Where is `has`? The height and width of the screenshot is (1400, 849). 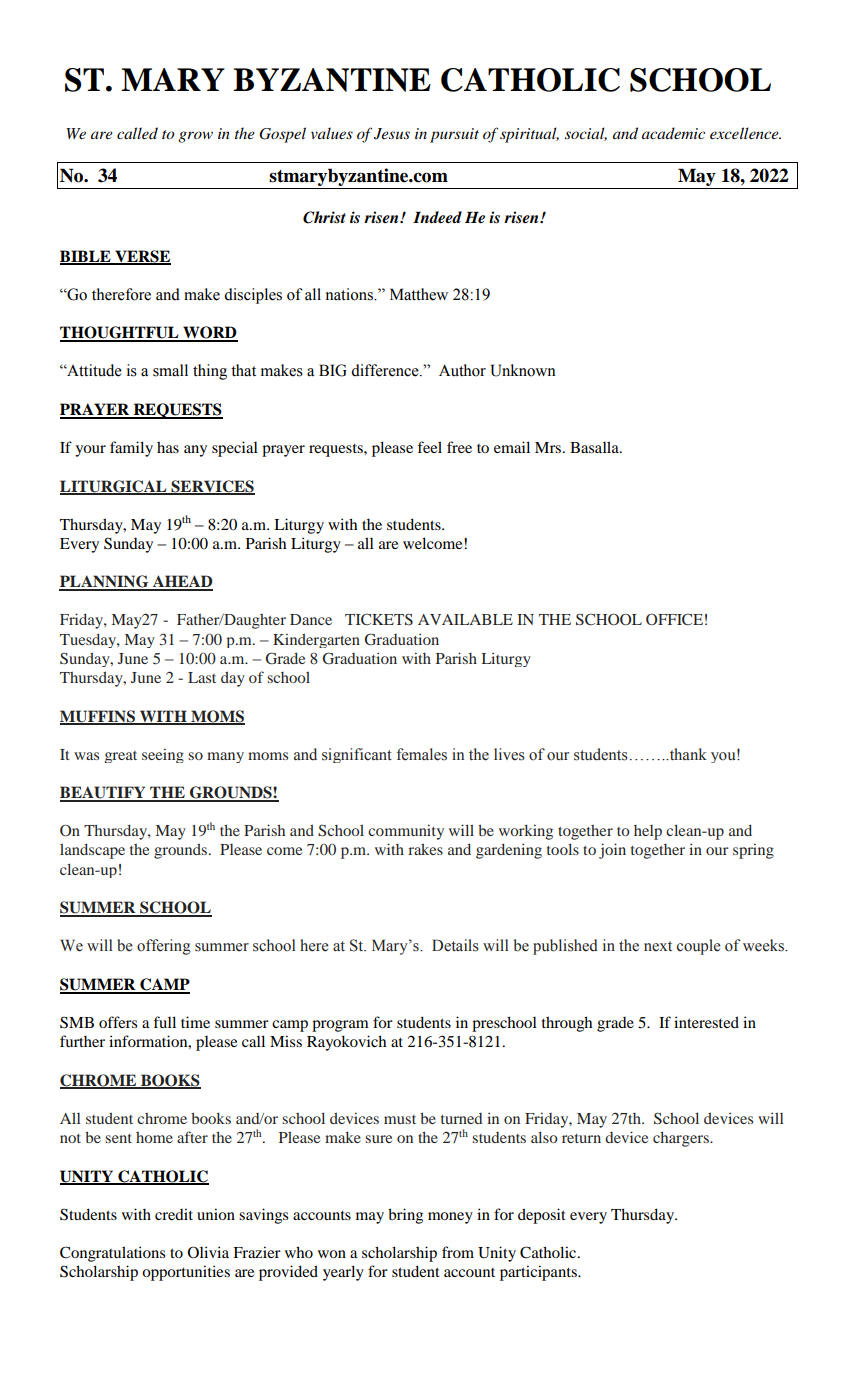 has is located at coordinates (168, 447).
